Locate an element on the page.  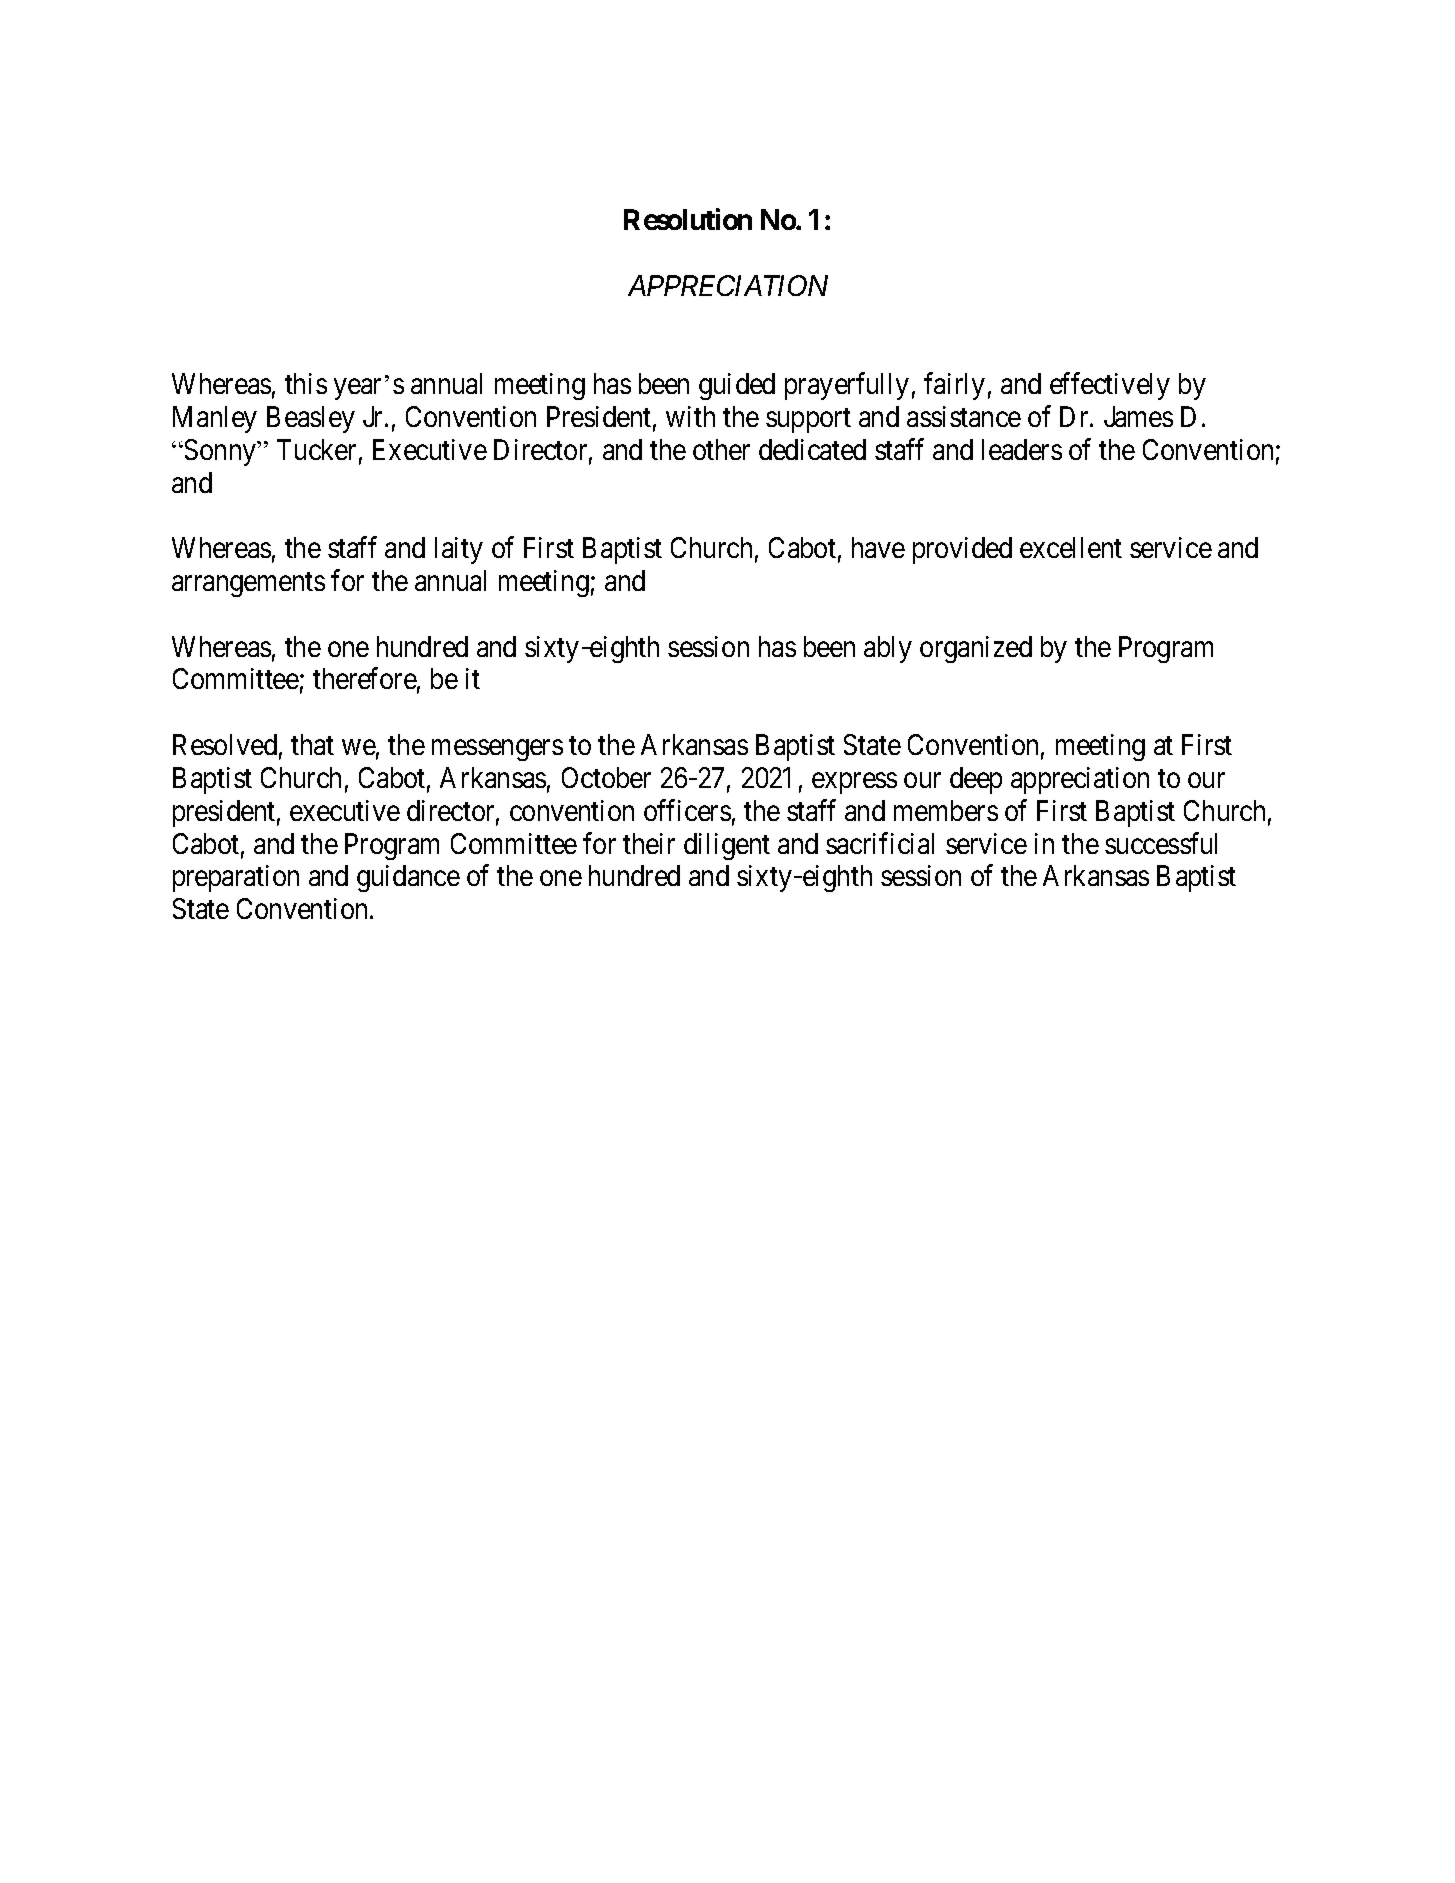
have is located at coordinates (878, 547).
